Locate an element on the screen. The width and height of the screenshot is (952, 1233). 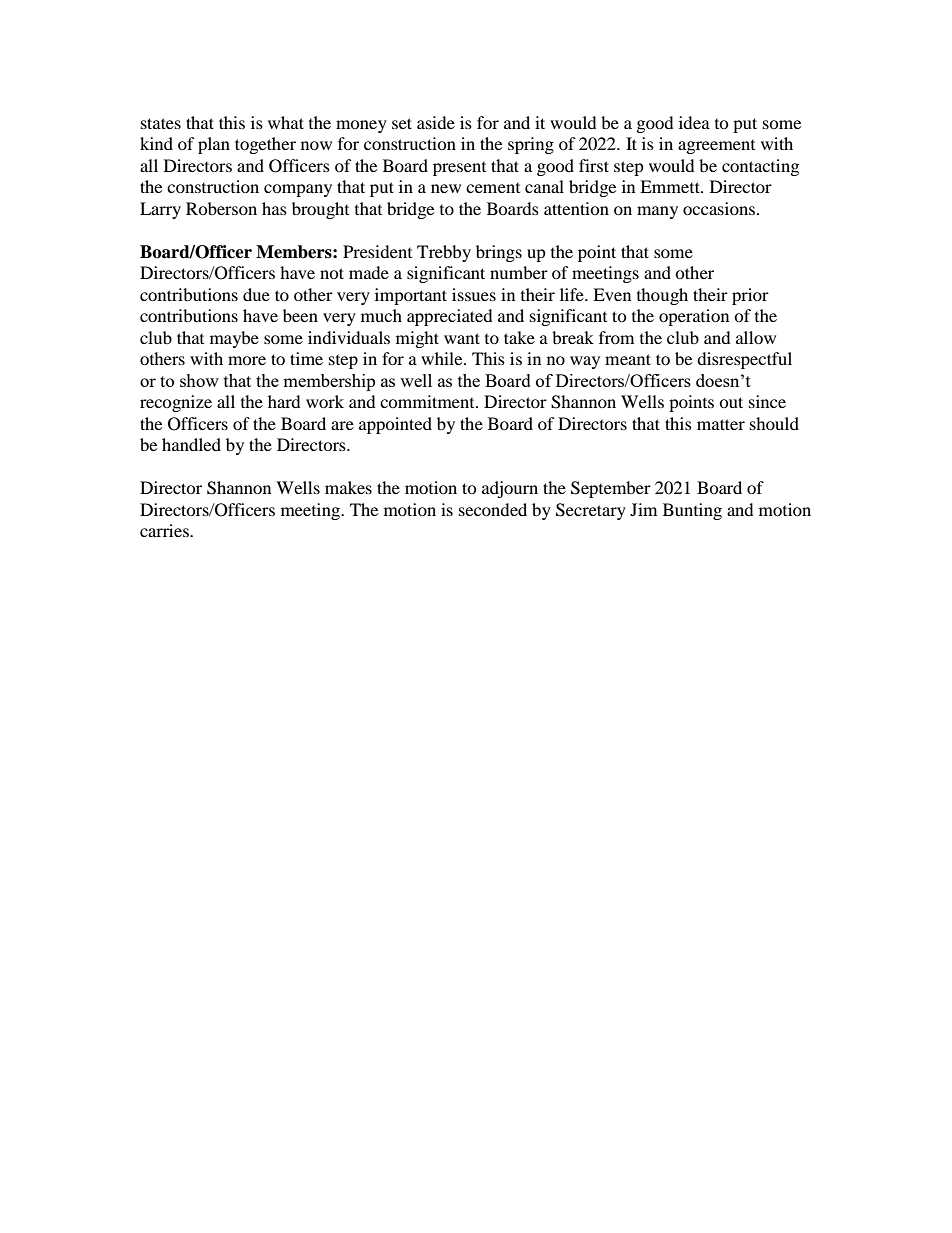
appreciated is located at coordinates (450, 317).
